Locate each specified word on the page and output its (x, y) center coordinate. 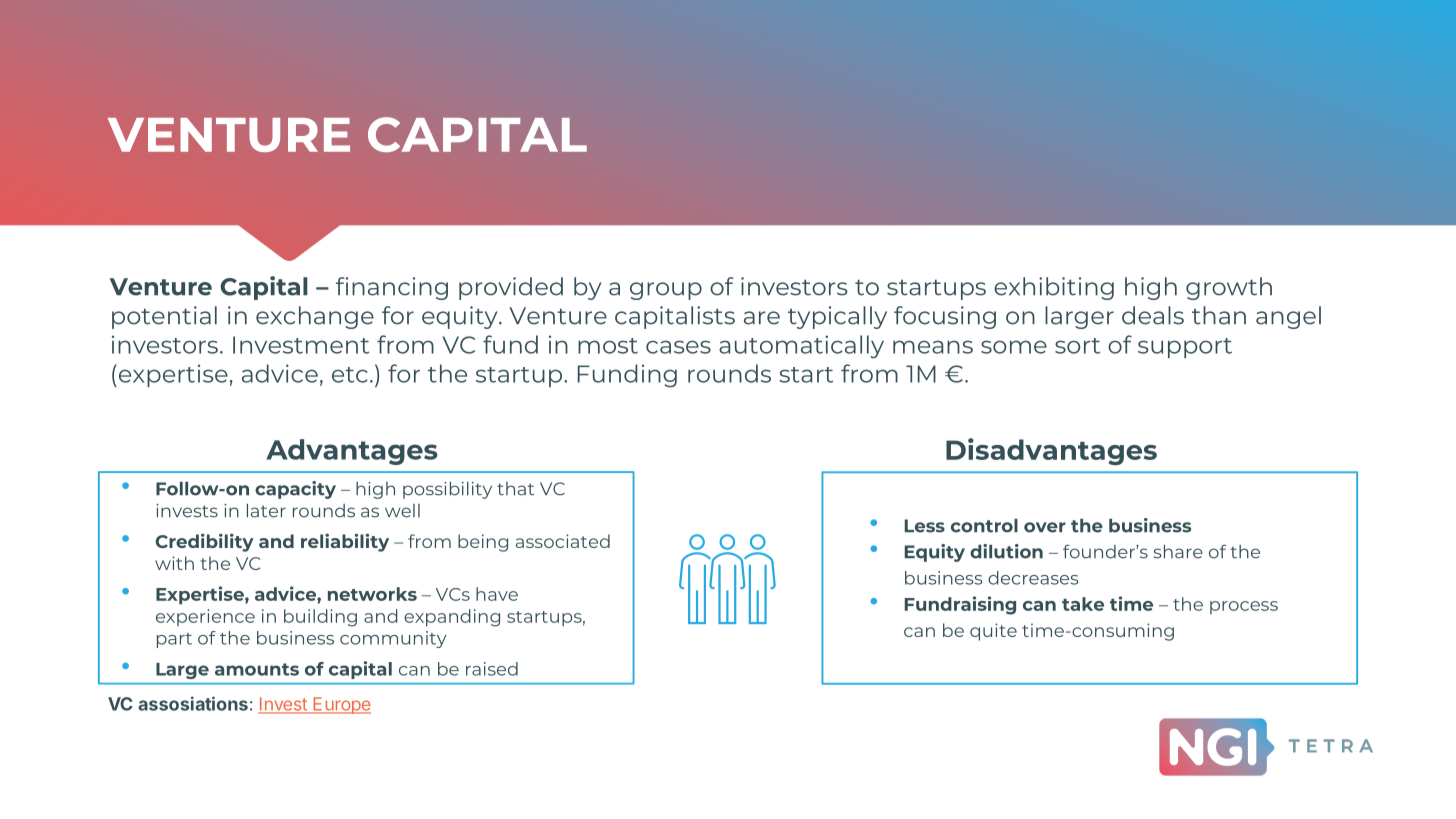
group (666, 291)
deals (1153, 315)
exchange (315, 317)
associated (563, 541)
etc (350, 375)
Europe (341, 705)
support (1185, 348)
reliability (345, 542)
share (1178, 552)
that (515, 489)
